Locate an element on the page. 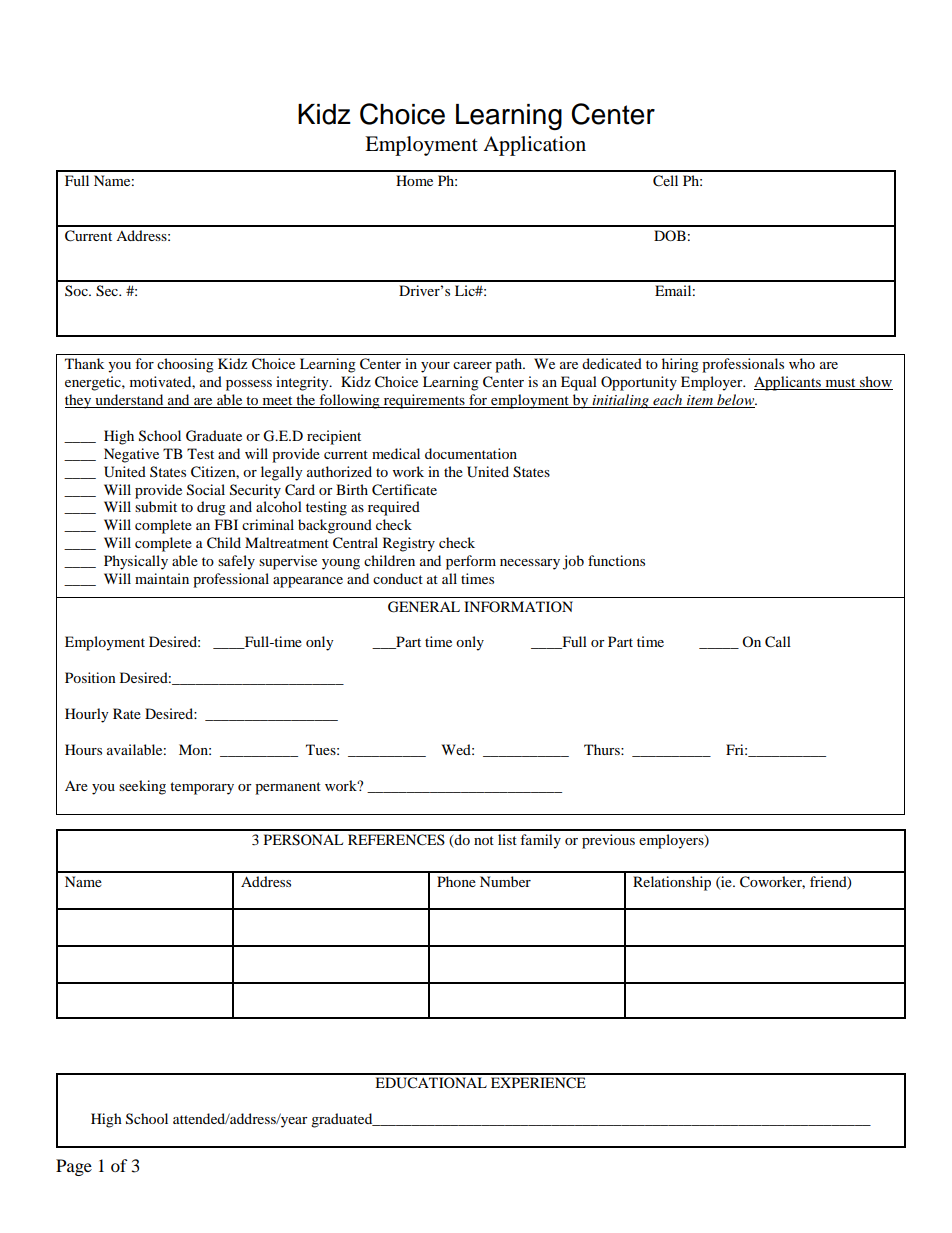 The height and width of the image is (1233, 952). submit is located at coordinates (156, 506).
